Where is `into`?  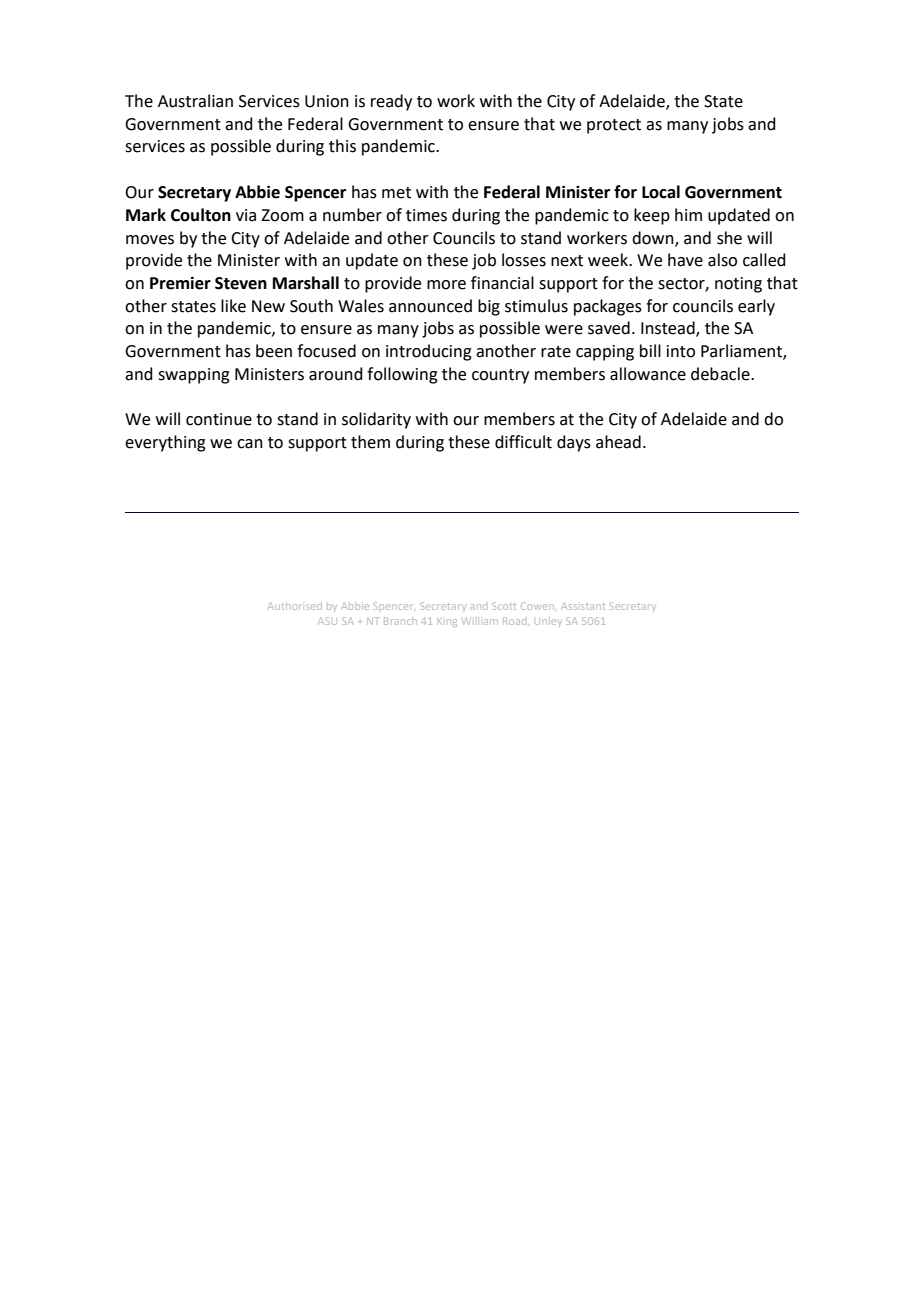
into is located at coordinates (681, 351).
